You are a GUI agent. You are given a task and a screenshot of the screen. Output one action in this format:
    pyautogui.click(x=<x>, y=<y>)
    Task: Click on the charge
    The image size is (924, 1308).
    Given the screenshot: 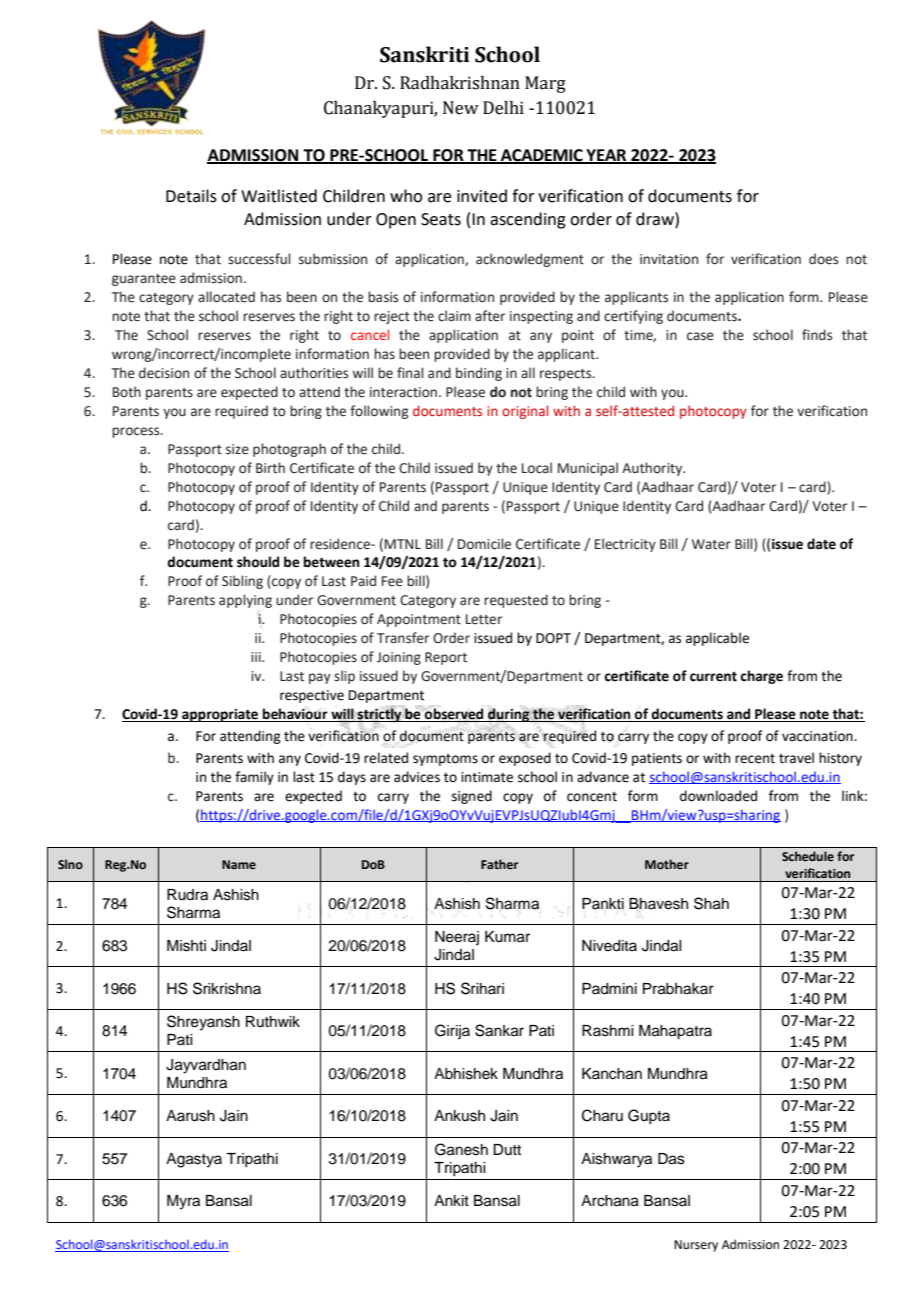 What is the action you would take?
    pyautogui.click(x=761, y=677)
